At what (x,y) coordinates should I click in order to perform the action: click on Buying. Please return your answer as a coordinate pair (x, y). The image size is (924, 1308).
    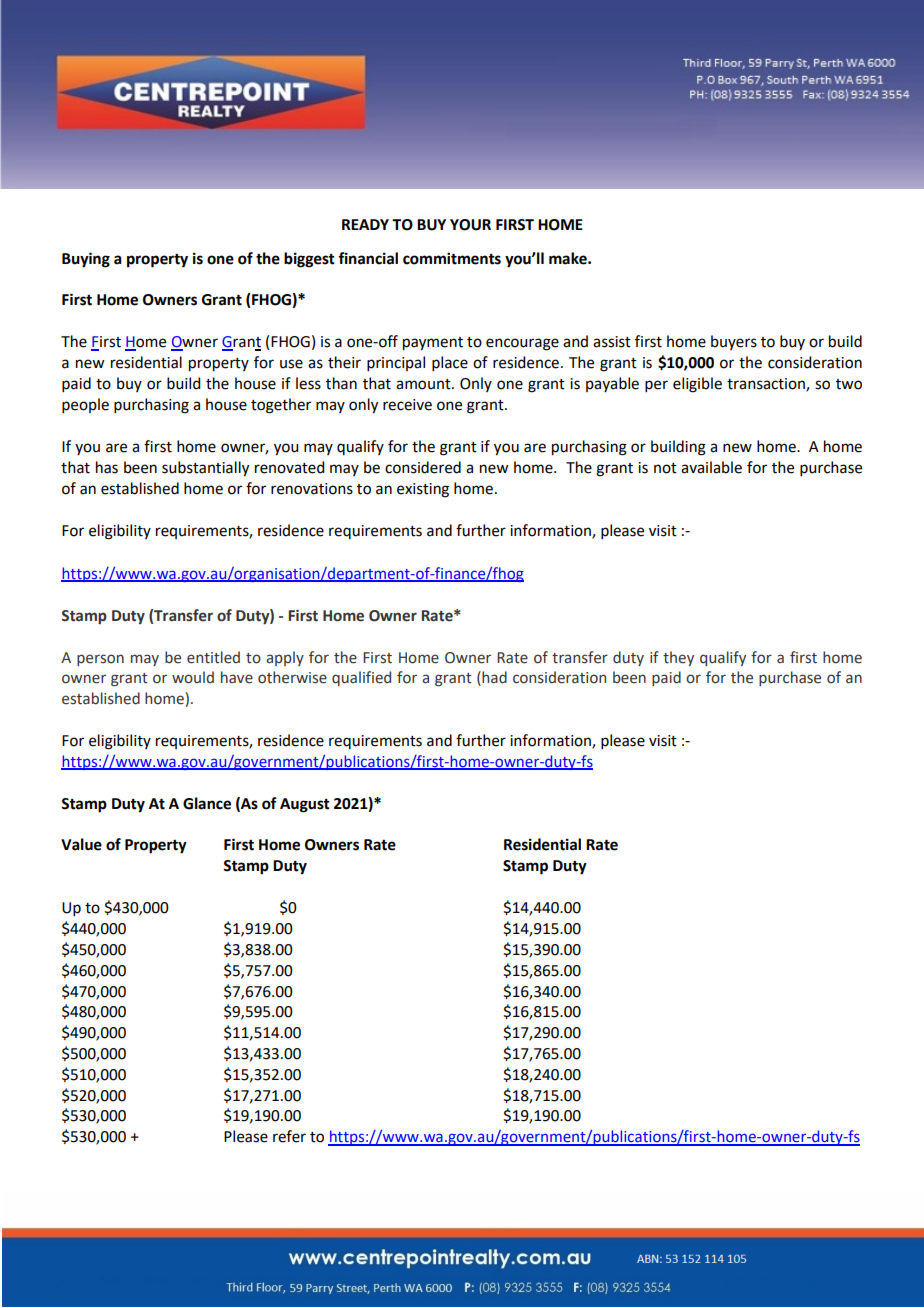
    Looking at the image, I should click on (86, 260).
